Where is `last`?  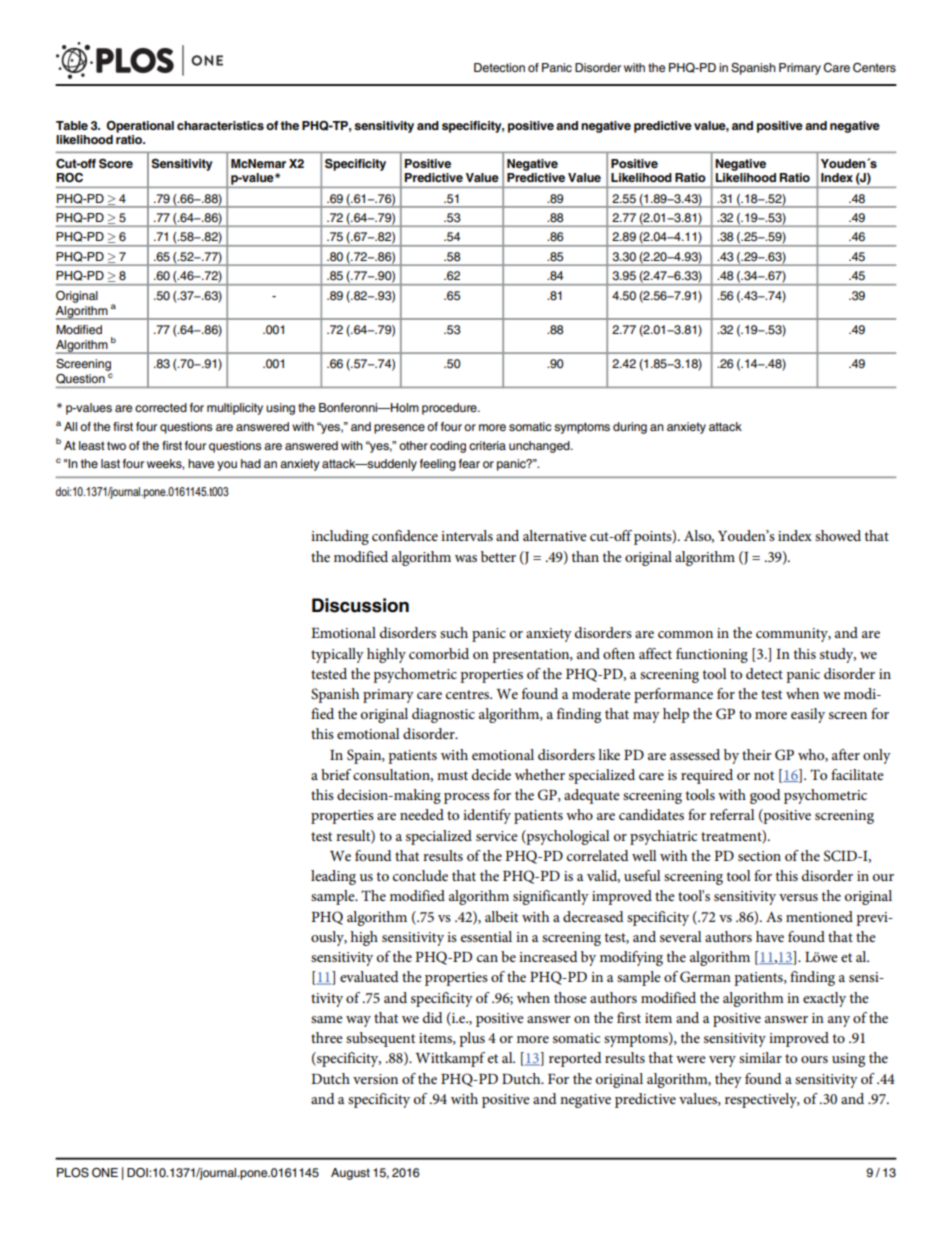 last is located at coordinates (110, 463).
